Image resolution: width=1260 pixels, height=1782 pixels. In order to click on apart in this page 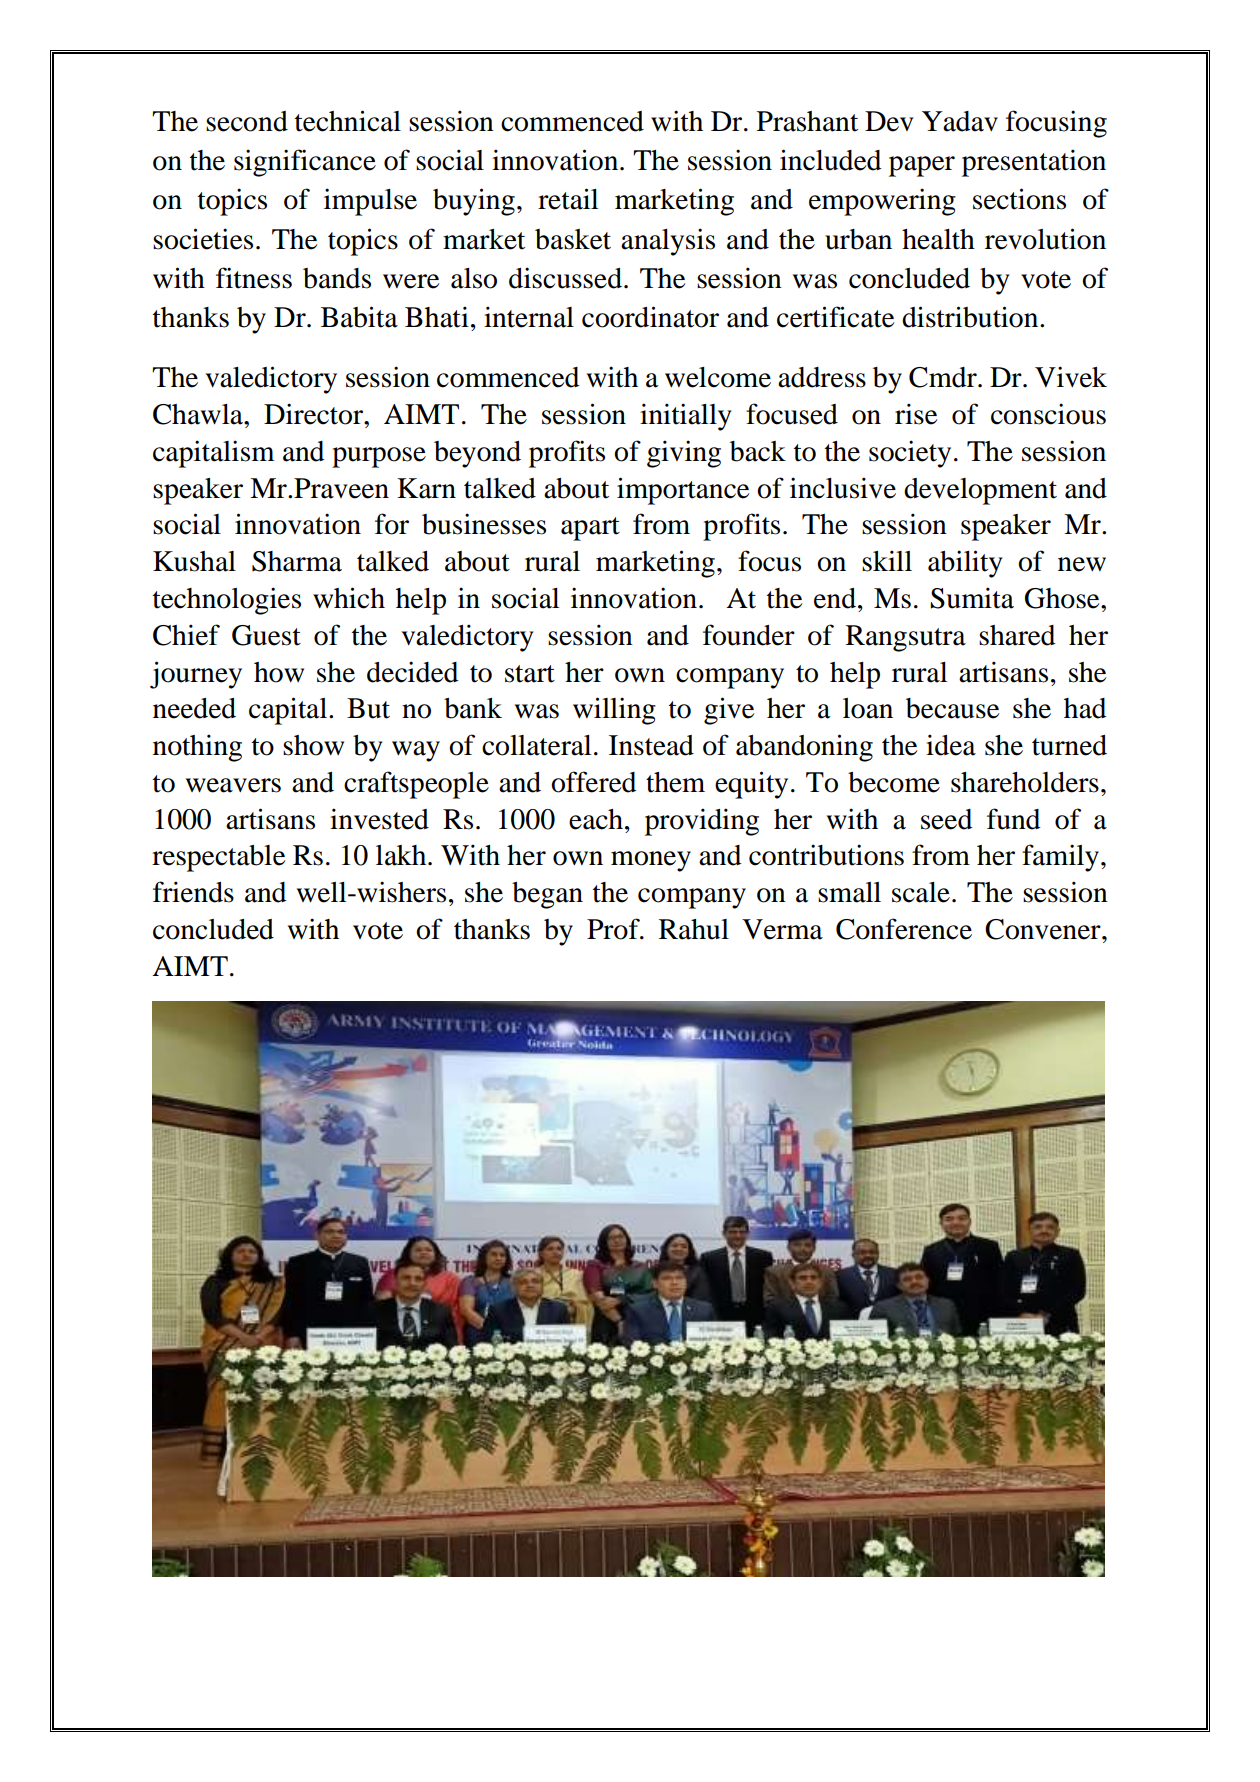, I will do `click(590, 529)`.
